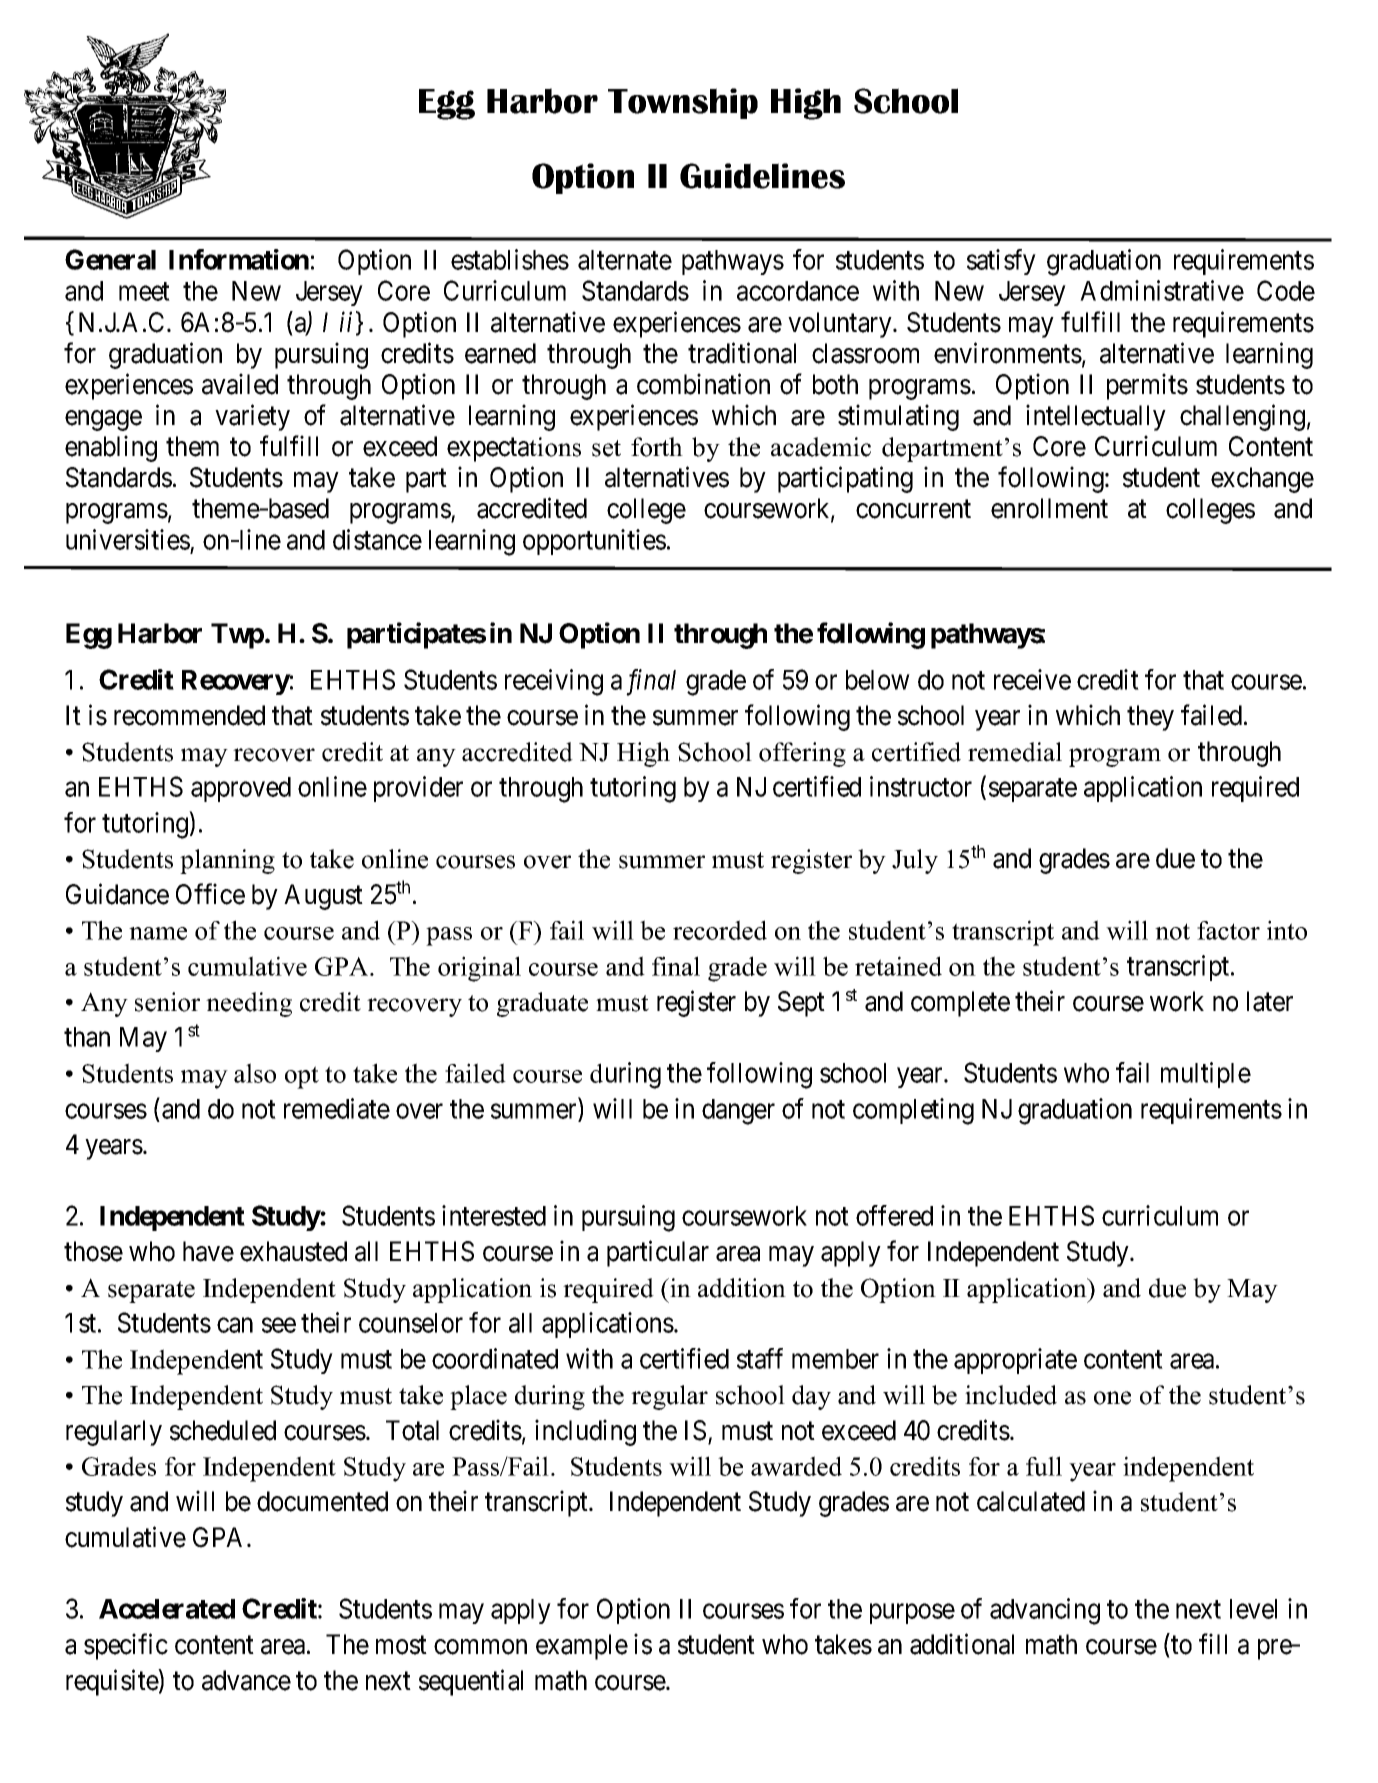 This page has height=1783, width=1378. What do you see at coordinates (255, 1073) in the page?
I see `also` at bounding box center [255, 1073].
